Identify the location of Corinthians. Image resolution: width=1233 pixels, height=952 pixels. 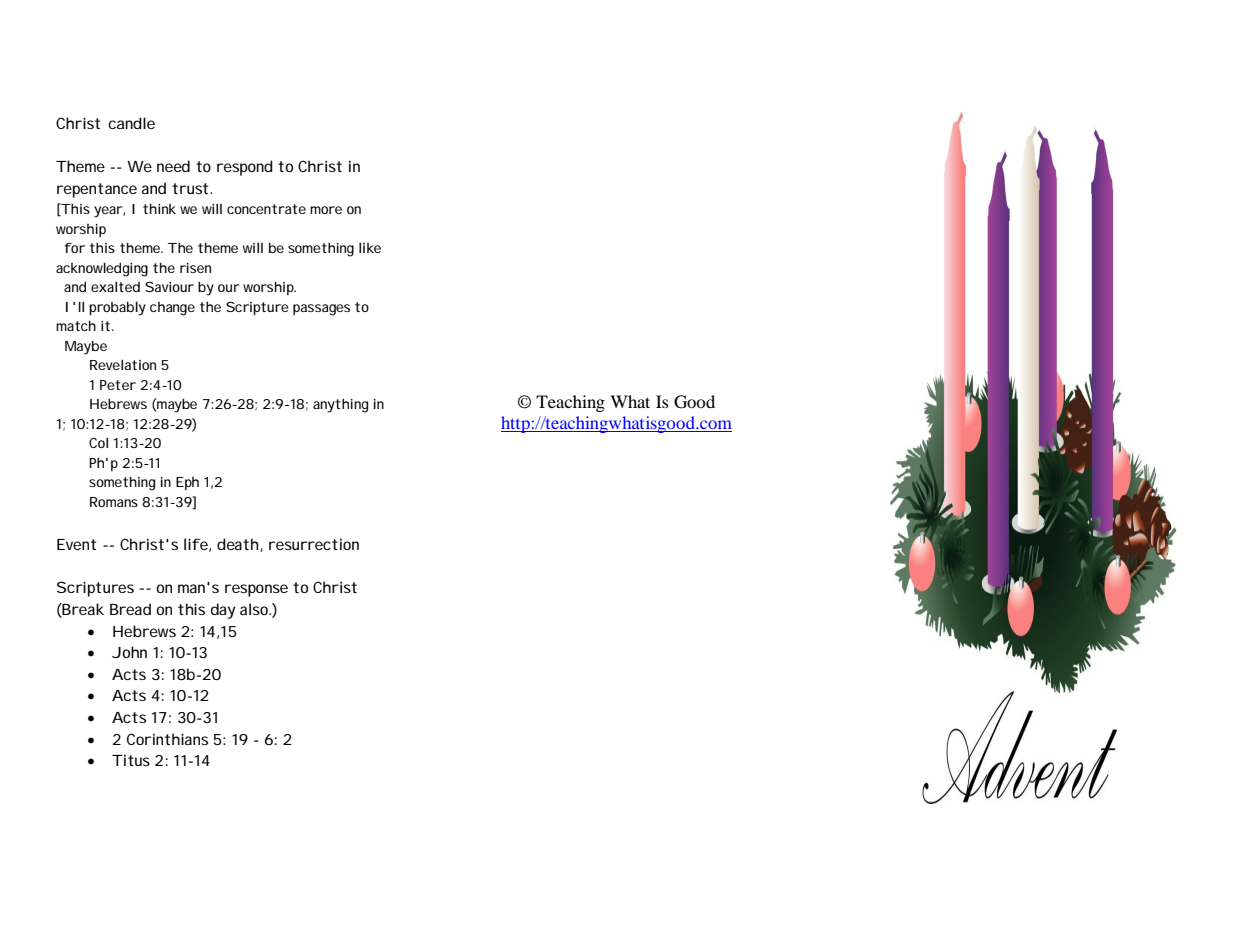
(167, 739).
